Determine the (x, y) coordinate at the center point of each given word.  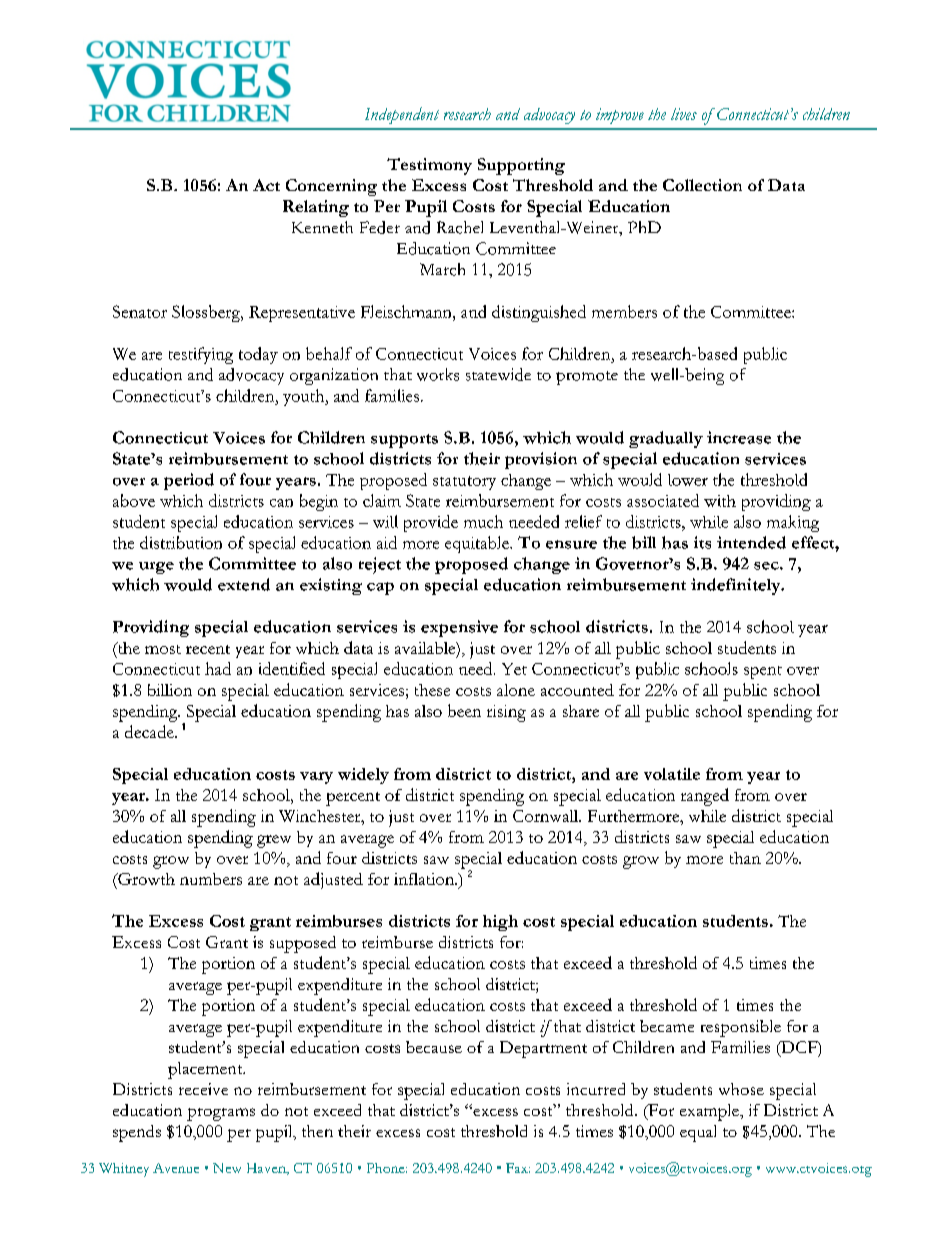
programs (221, 1114)
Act (266, 185)
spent (763, 672)
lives (684, 114)
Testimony (429, 166)
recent (208, 649)
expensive (459, 628)
